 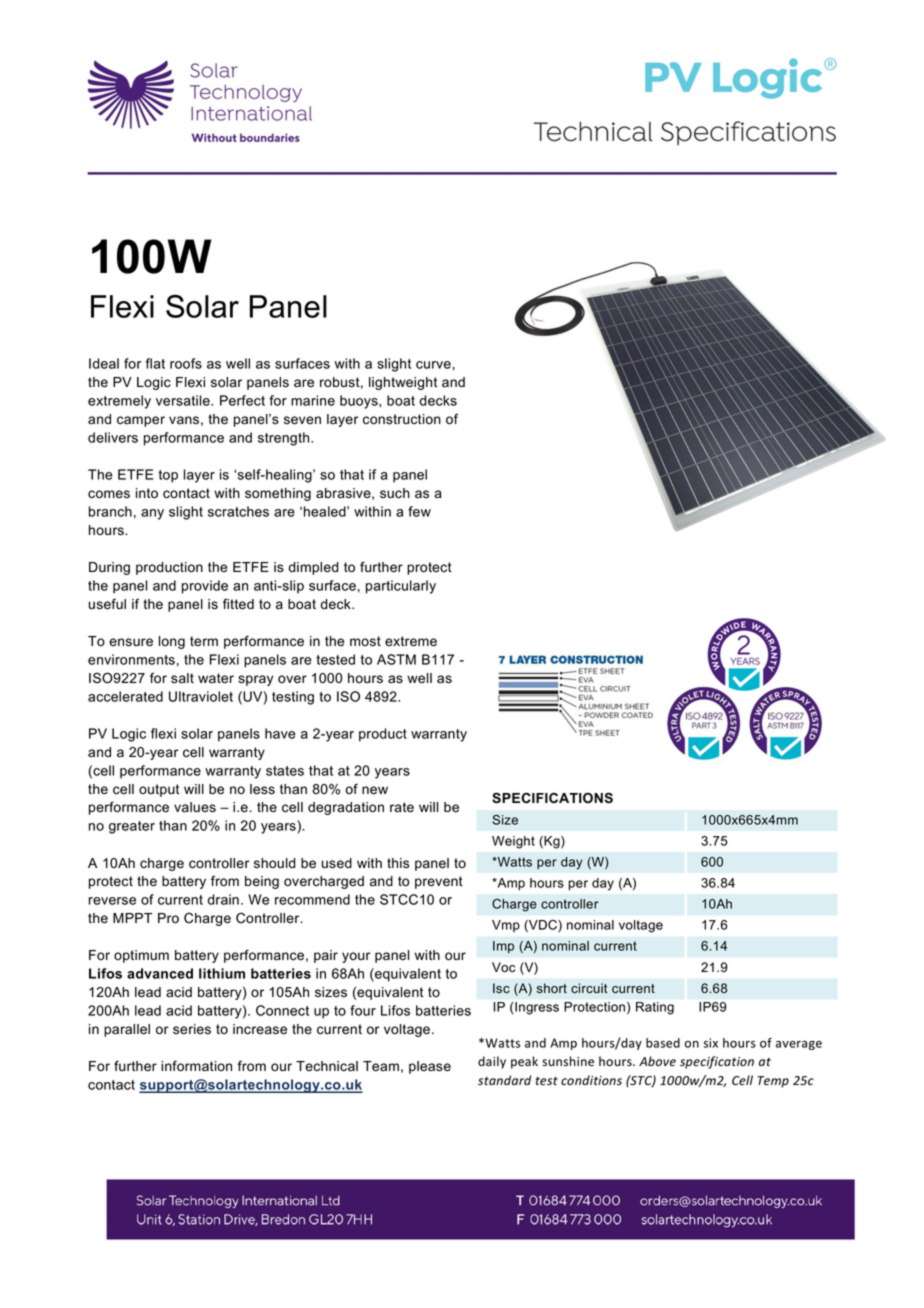 I want to click on ASTM, so click(x=396, y=659).
